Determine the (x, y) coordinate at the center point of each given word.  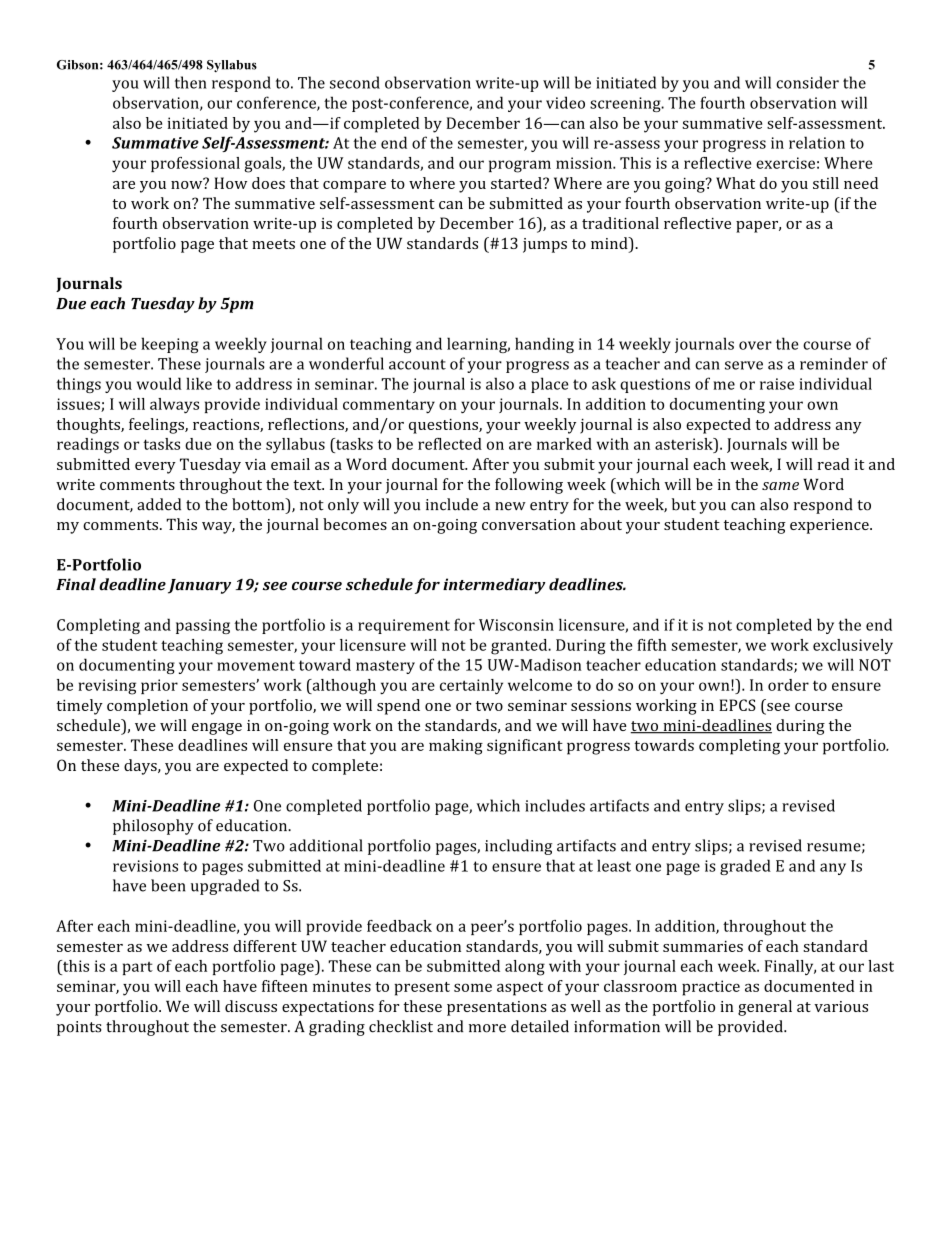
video (565, 102)
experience (830, 526)
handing (544, 345)
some (473, 987)
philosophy (153, 827)
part (138, 968)
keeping (170, 345)
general (765, 1008)
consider (807, 82)
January (199, 586)
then (191, 82)
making (456, 747)
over (755, 345)
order (788, 685)
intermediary (494, 586)
